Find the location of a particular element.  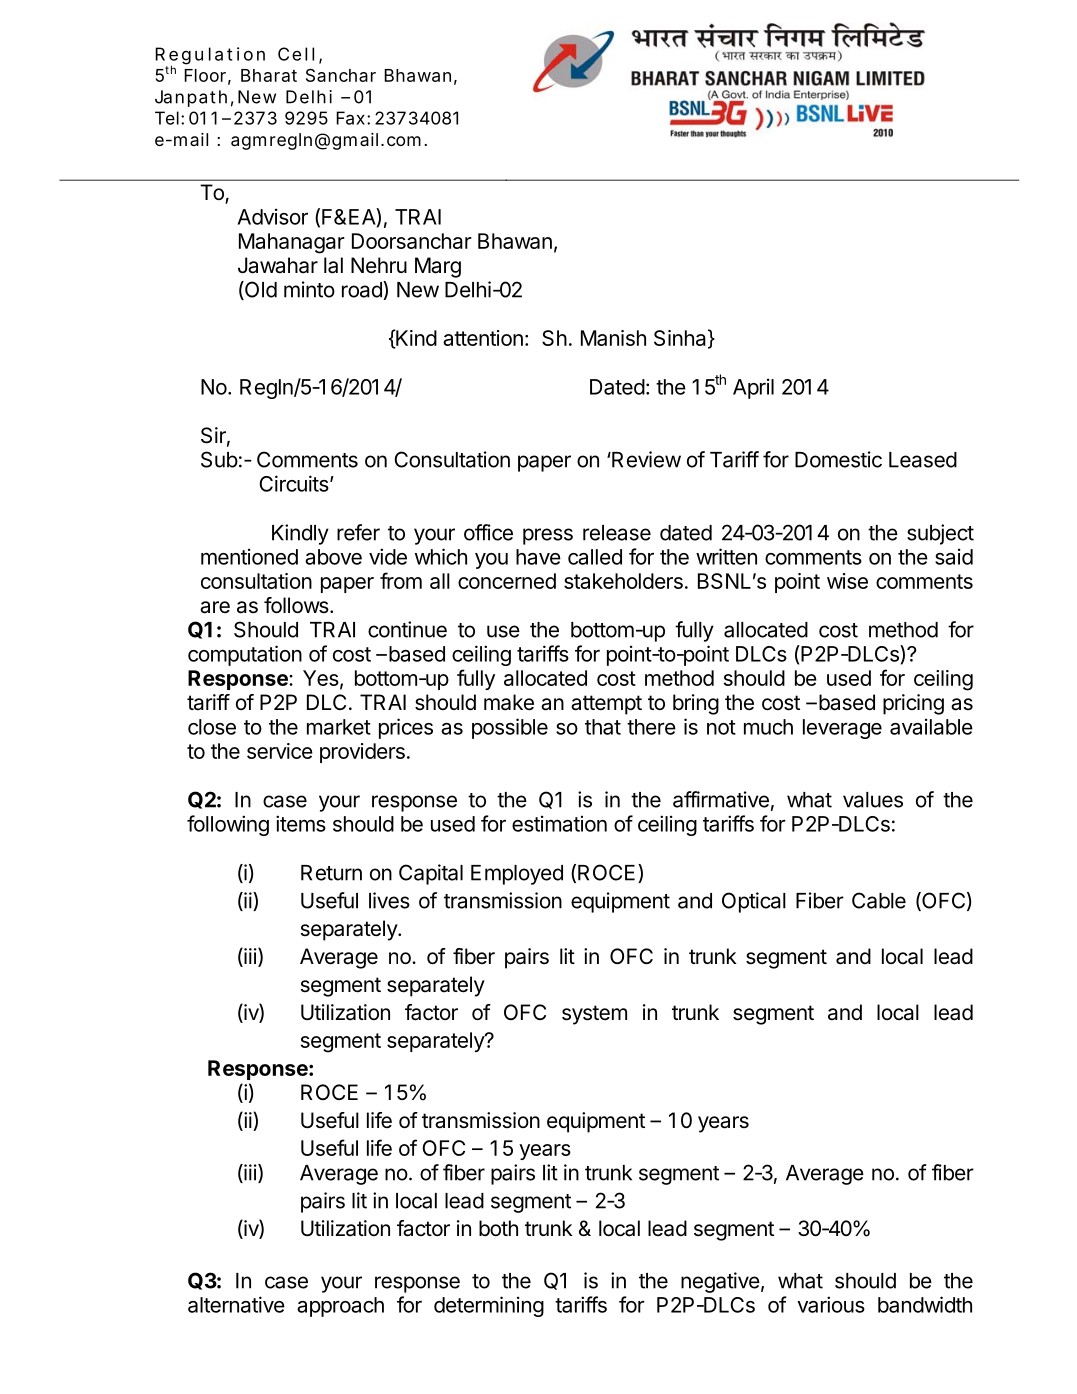

Return is located at coordinates (331, 873).
